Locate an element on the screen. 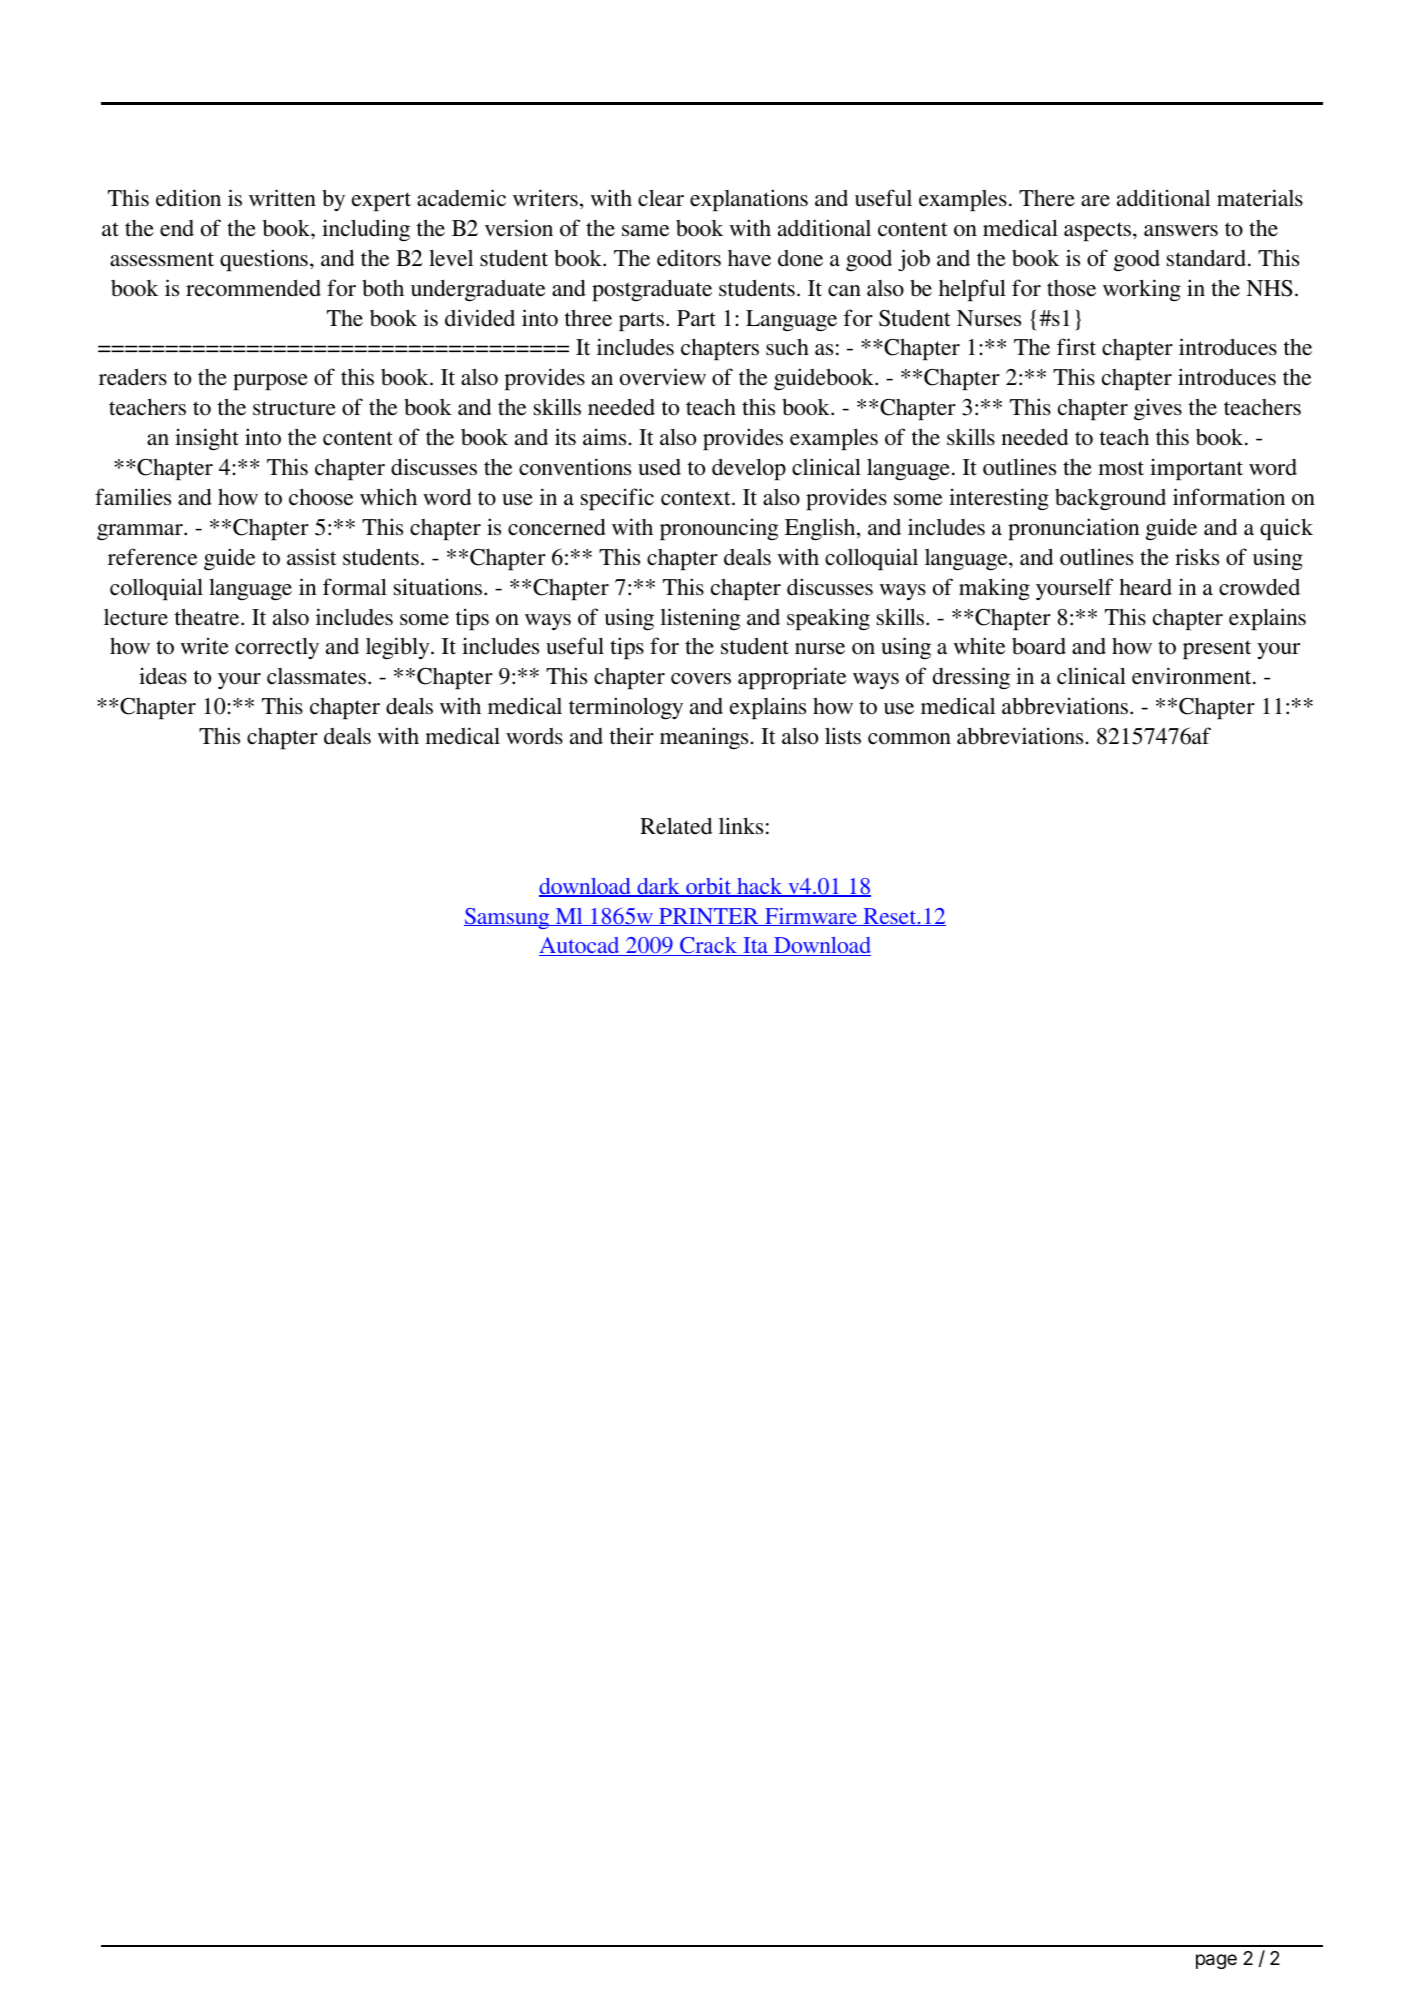 This screenshot has width=1424, height=2014. page is located at coordinates (1216, 1961).
